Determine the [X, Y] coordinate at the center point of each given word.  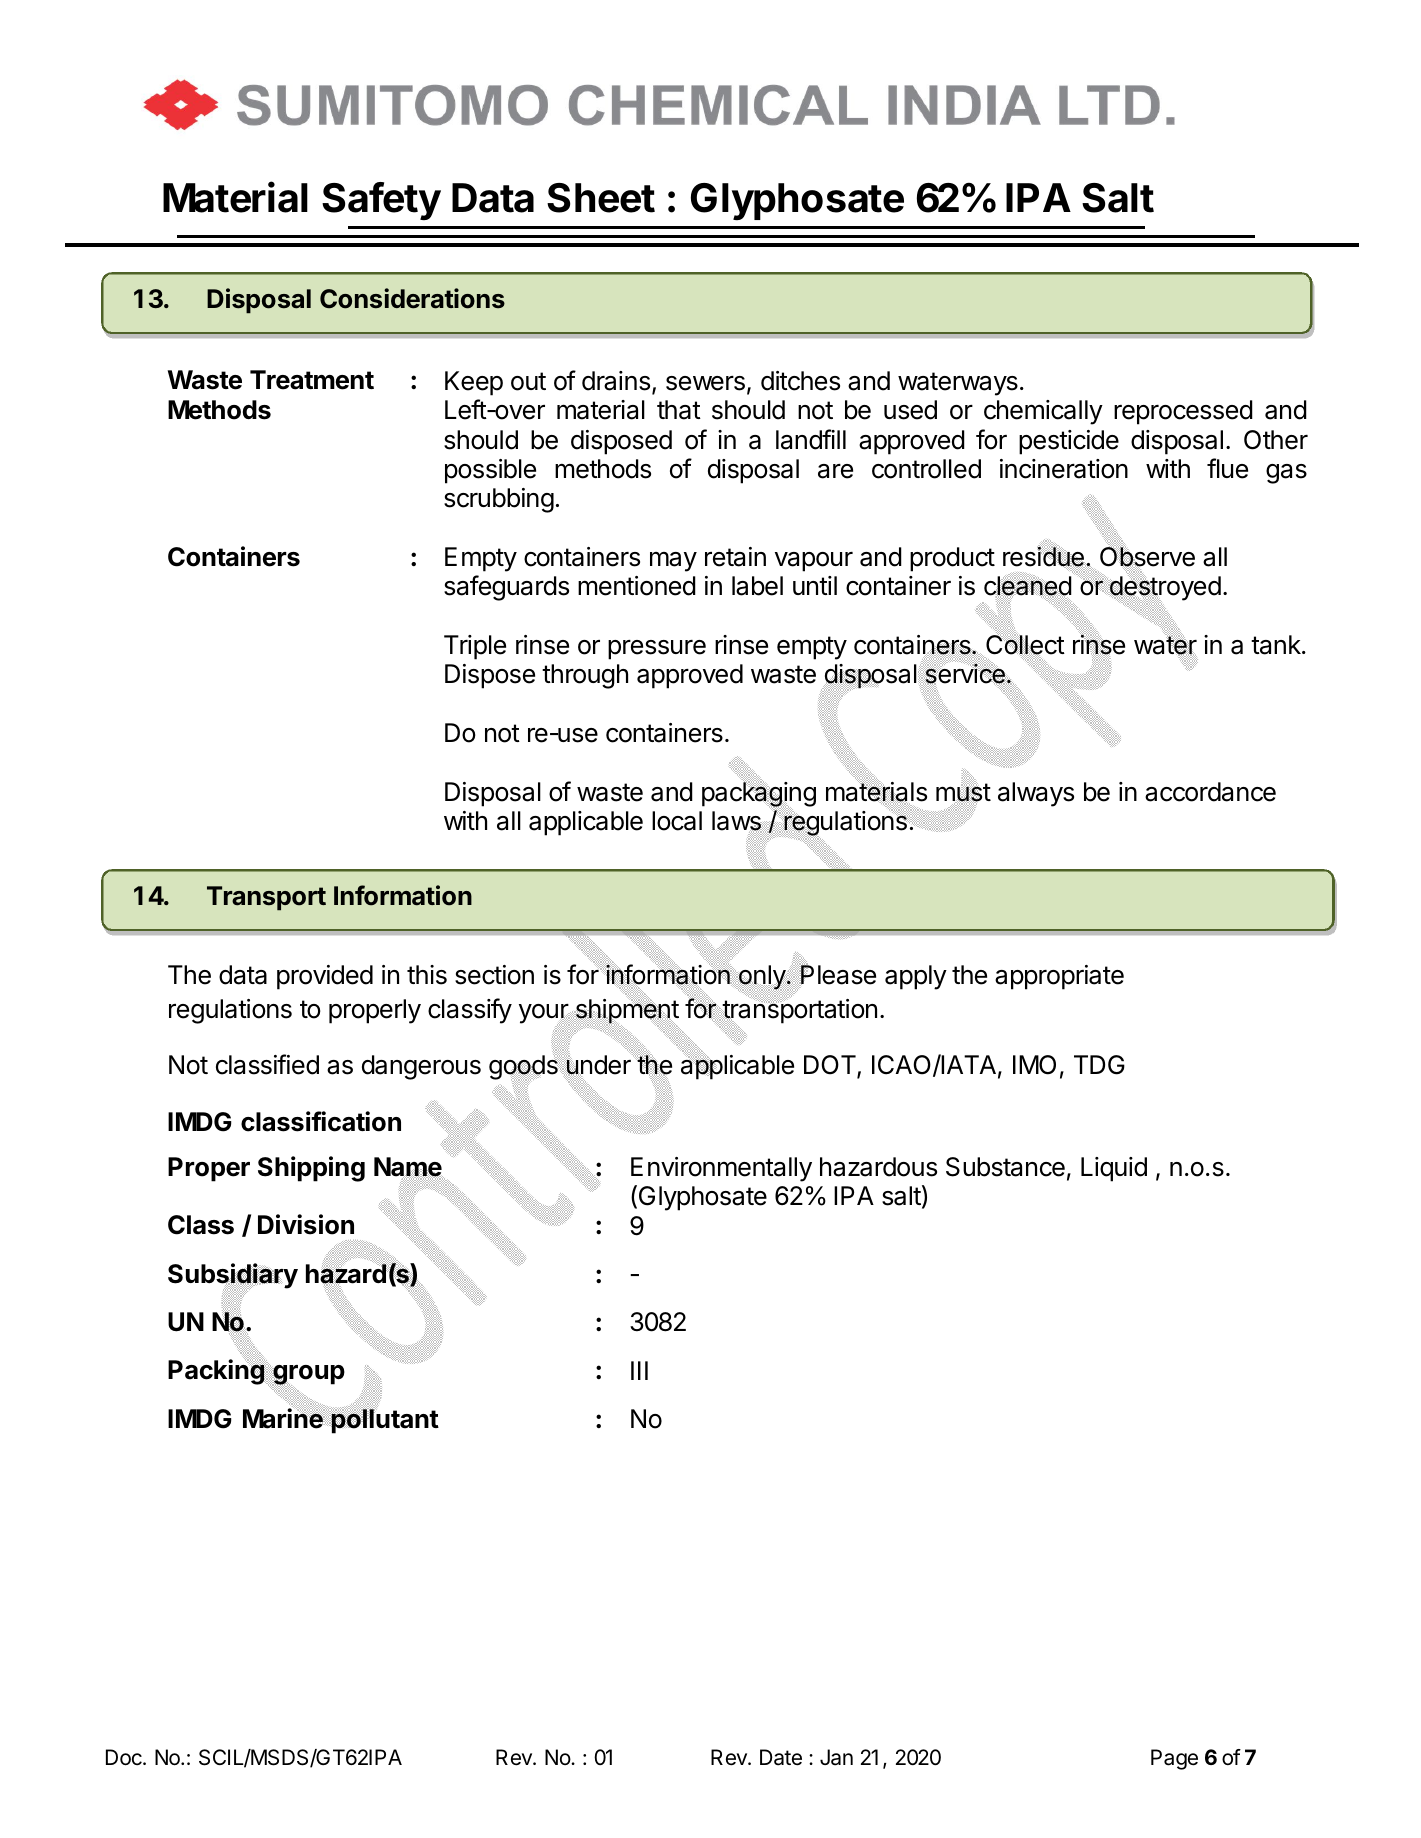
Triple [475, 647]
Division [306, 1224]
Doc [125, 1757]
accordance [1210, 792]
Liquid [1114, 1169]
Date [781, 1757]
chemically [1043, 412]
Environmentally [721, 1169]
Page [1174, 1759]
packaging [759, 795]
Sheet [601, 198]
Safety [381, 201]
